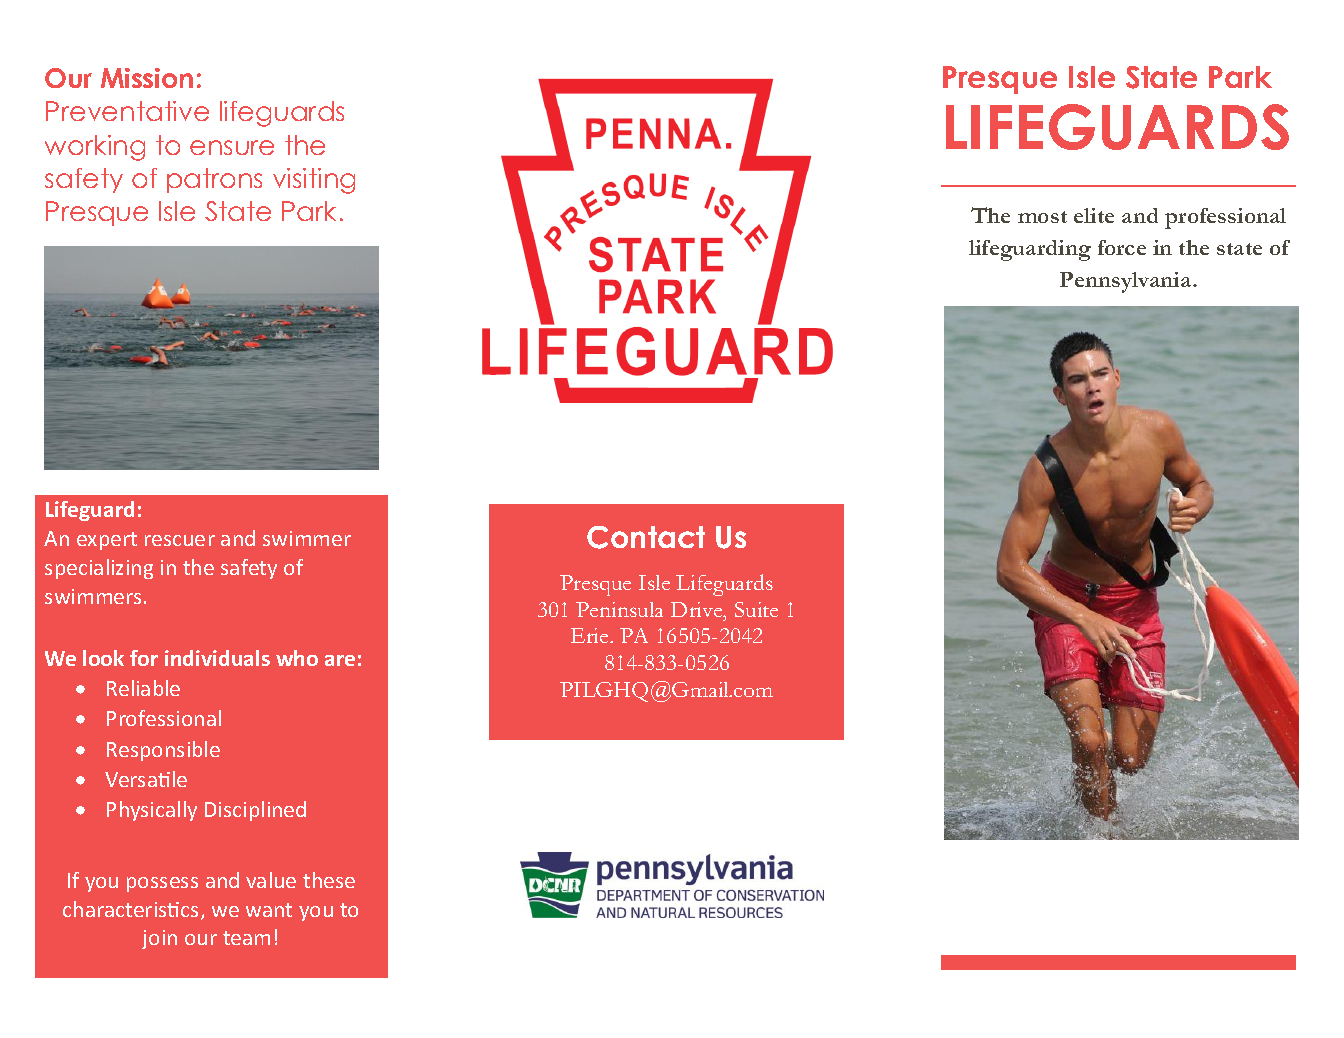 Image resolution: width=1344 pixels, height=1038 pixels. I want to click on want, so click(269, 910).
